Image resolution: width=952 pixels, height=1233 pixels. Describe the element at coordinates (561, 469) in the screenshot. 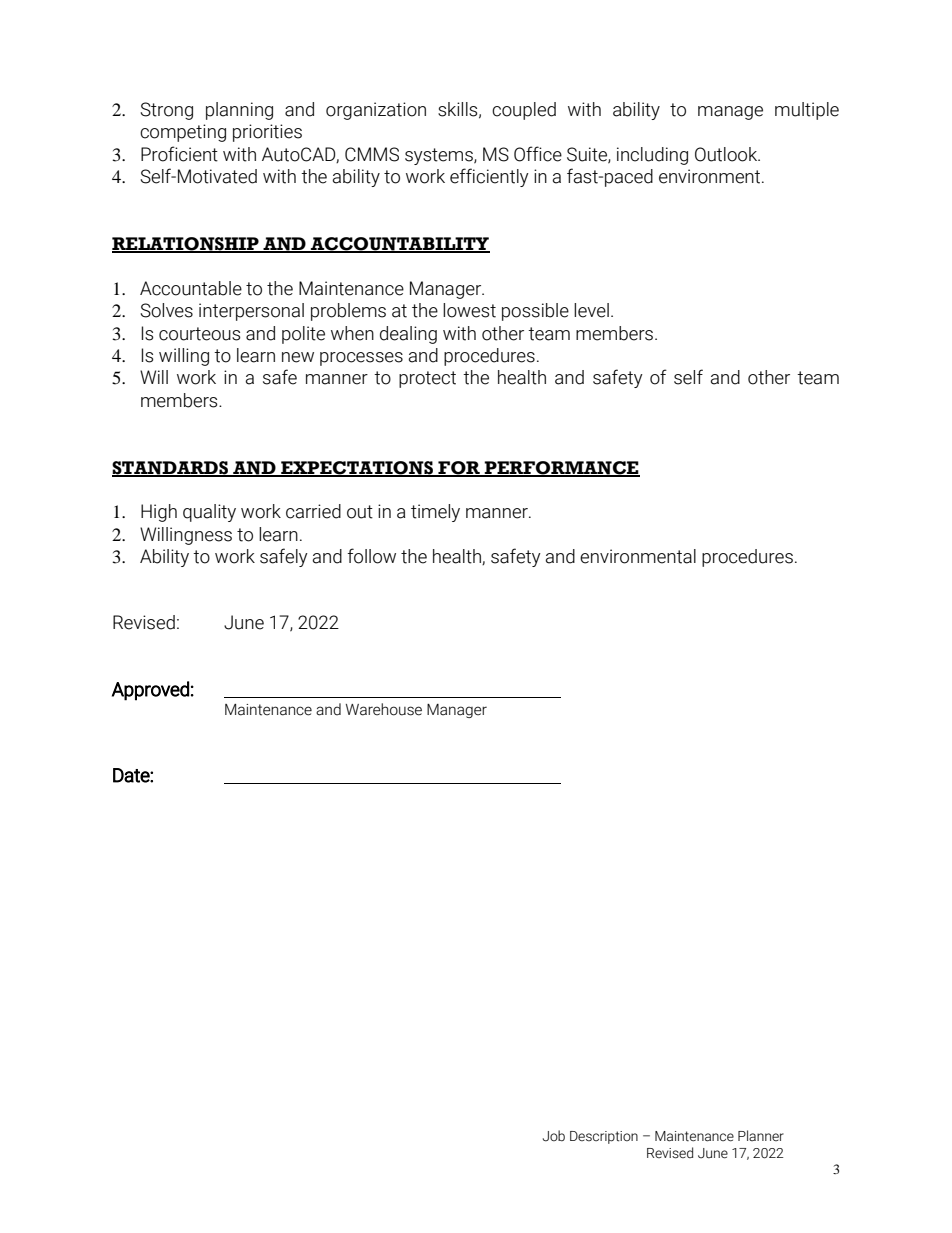

I see `PERFORMANCE` at that location.
